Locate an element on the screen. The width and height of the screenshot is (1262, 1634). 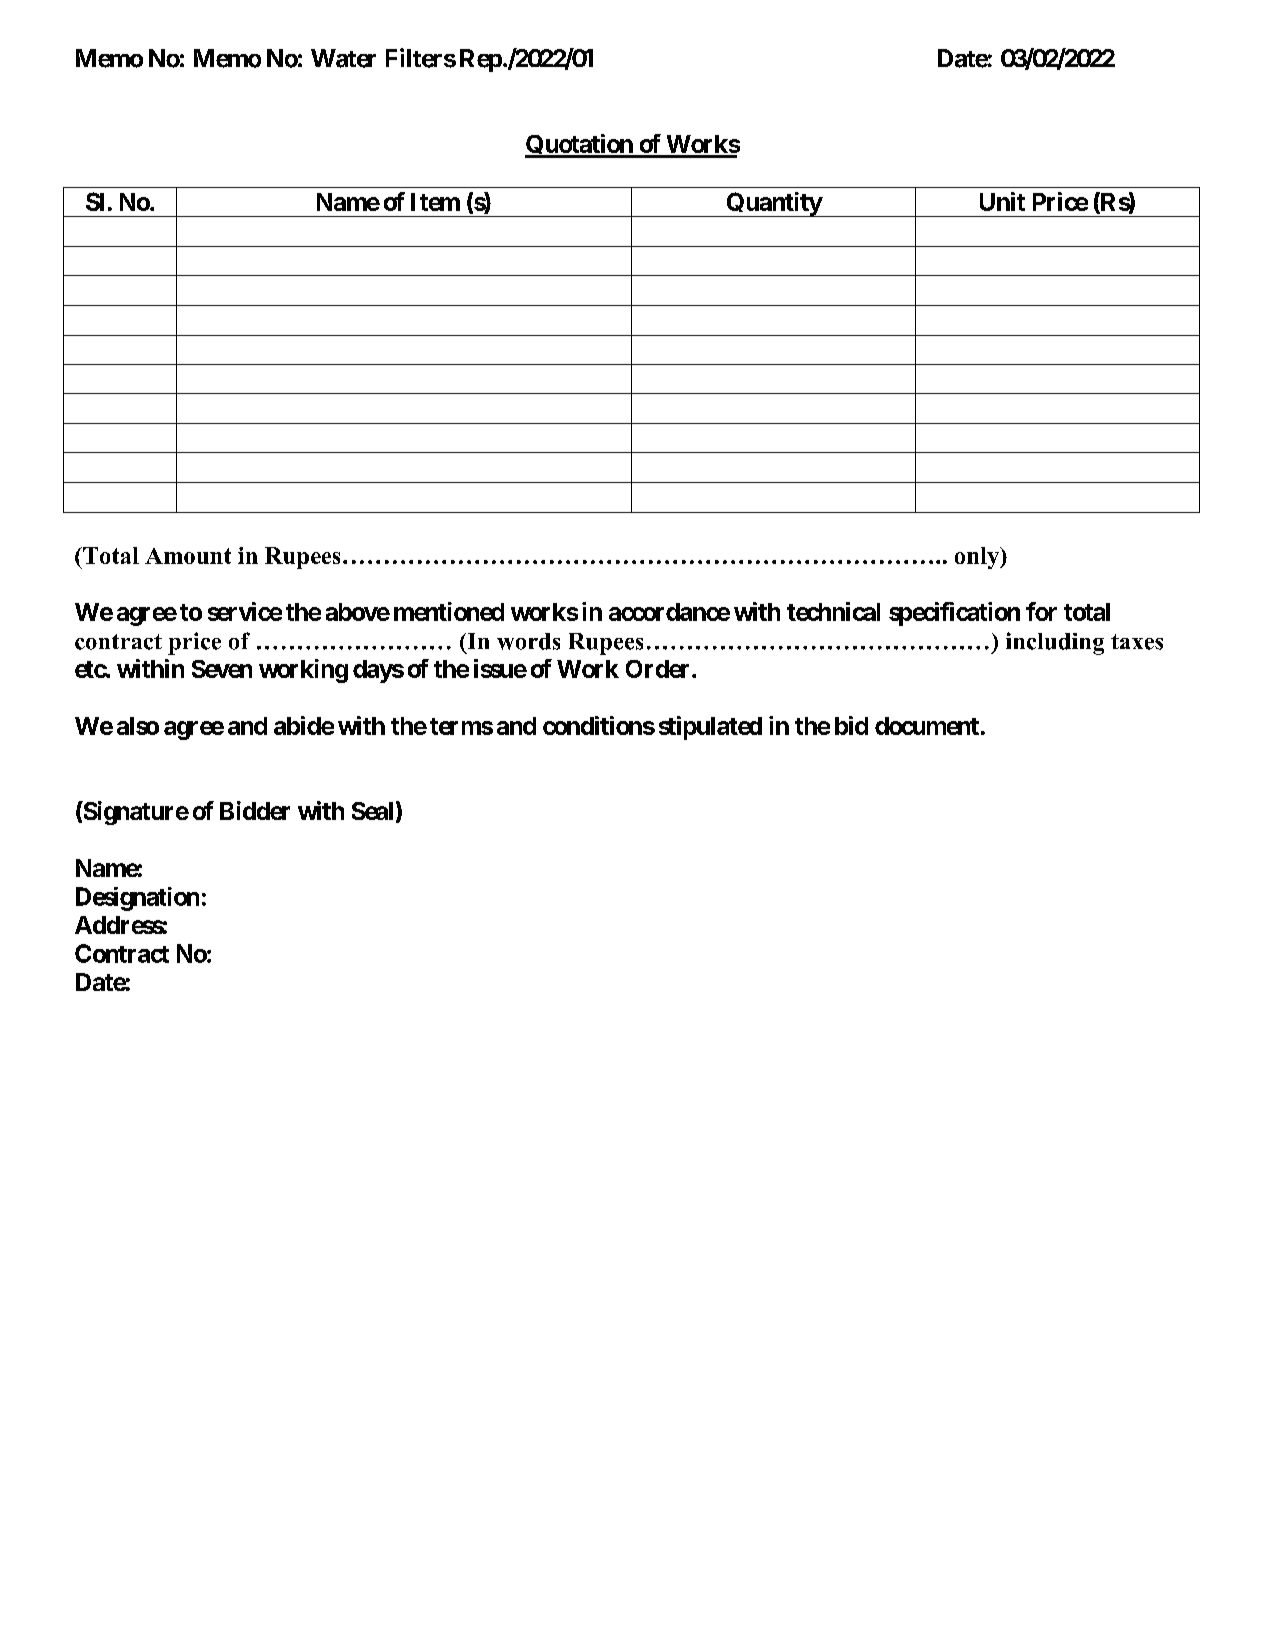
mentioned is located at coordinates (449, 611).
